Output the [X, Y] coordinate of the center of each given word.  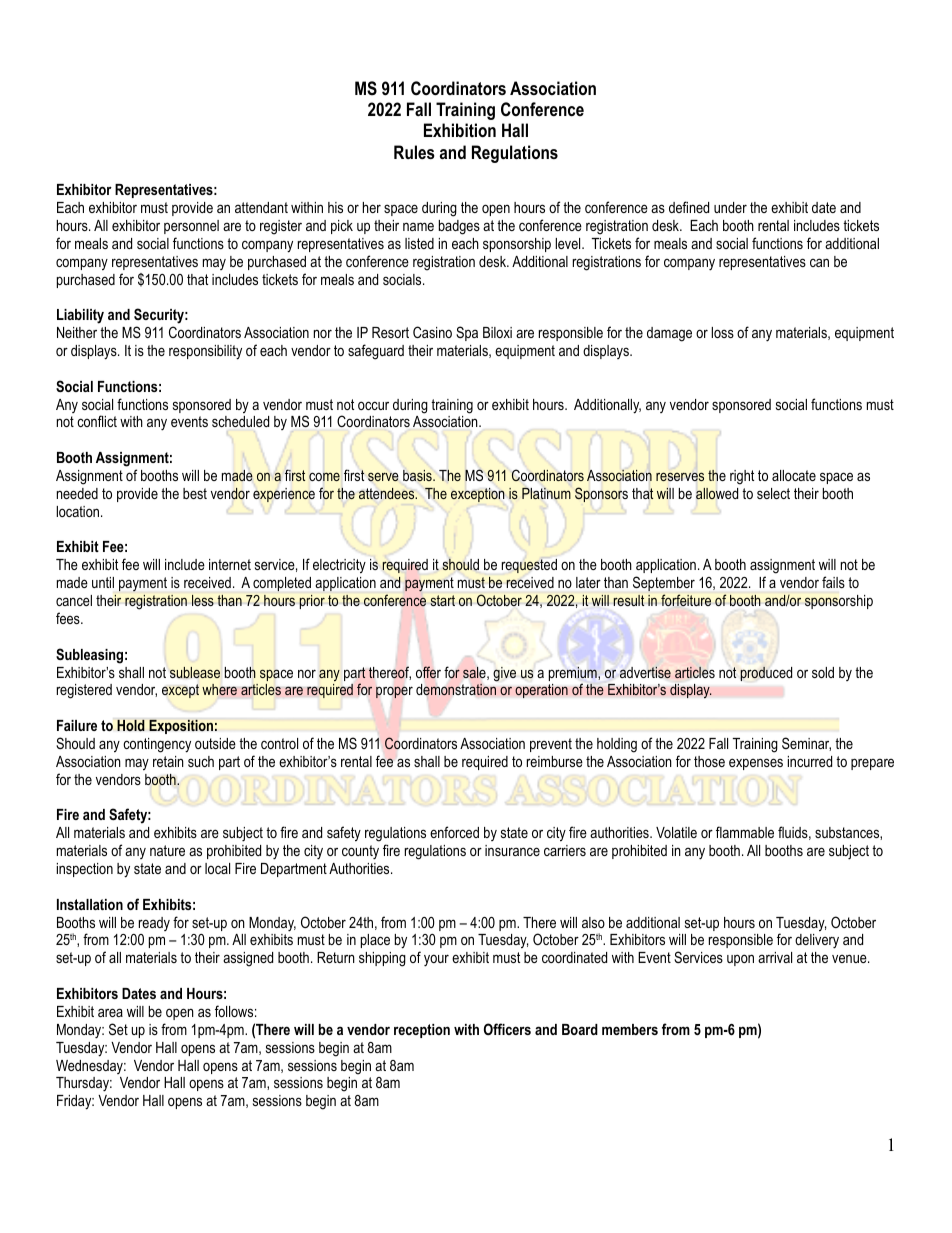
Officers [507, 1029]
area [110, 1012]
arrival [775, 957]
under [730, 207]
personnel [191, 227]
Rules [414, 152]
